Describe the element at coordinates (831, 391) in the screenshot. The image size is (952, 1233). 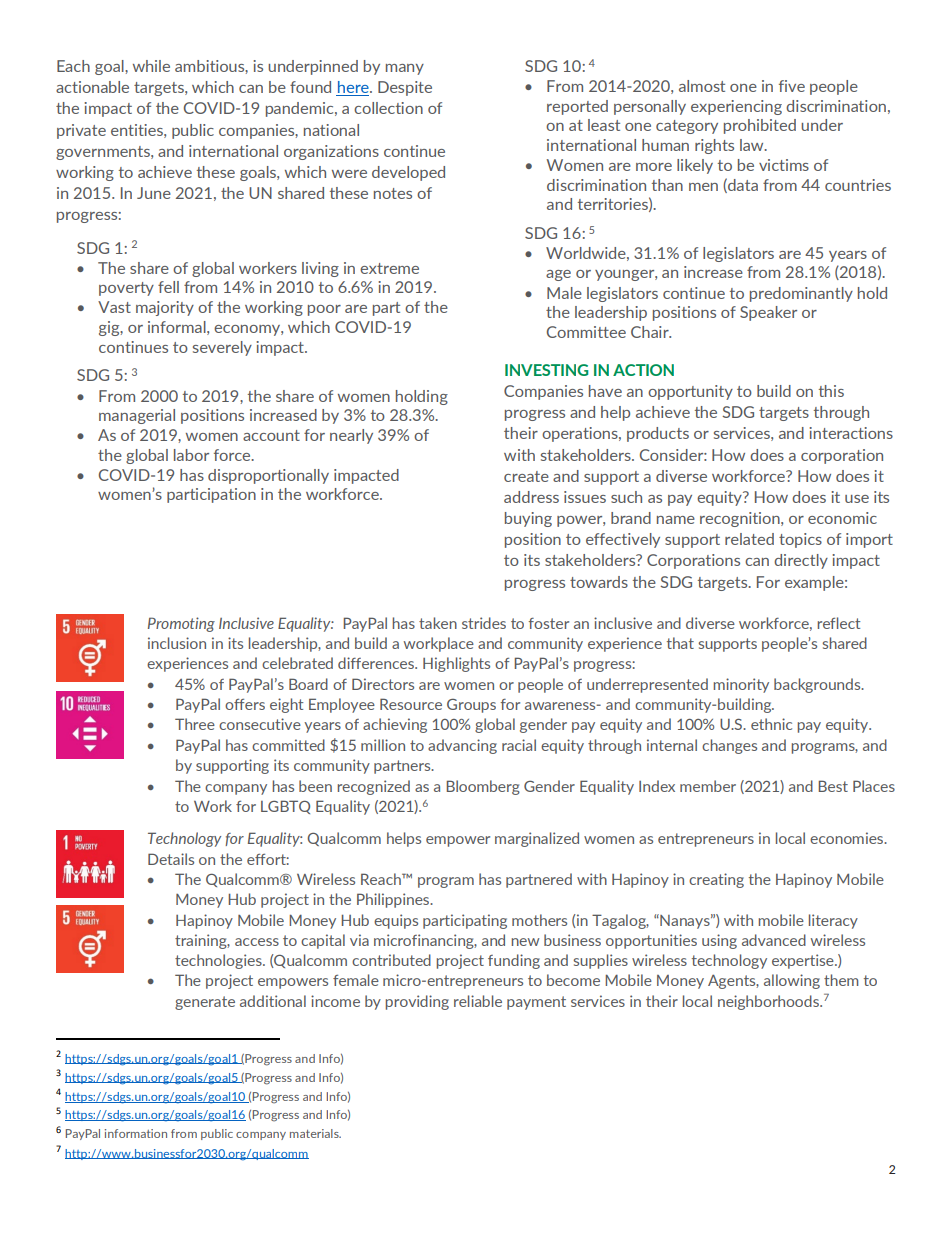
I see `this` at that location.
